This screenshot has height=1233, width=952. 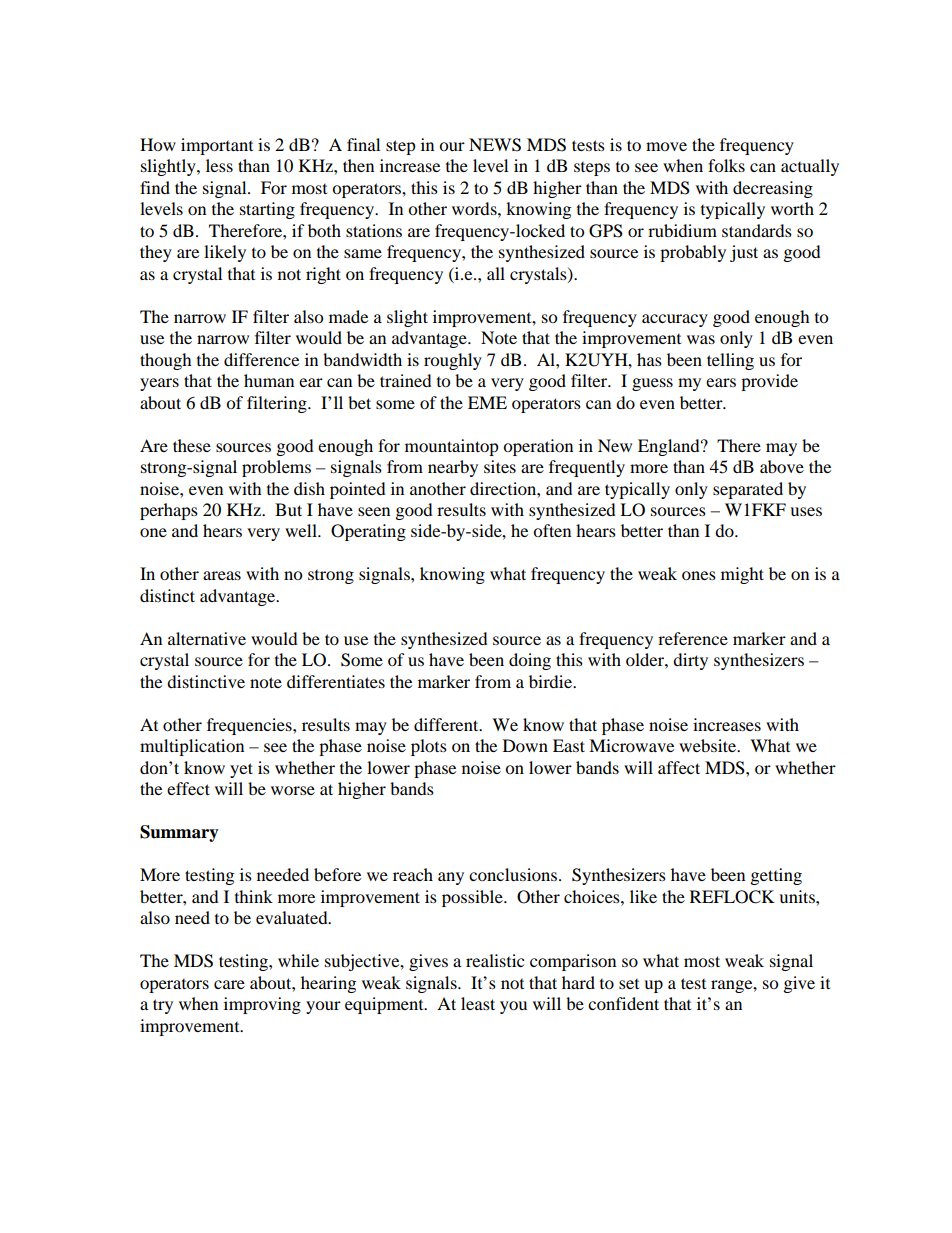 What do you see at coordinates (730, 361) in the screenshot?
I see `telling` at bounding box center [730, 361].
